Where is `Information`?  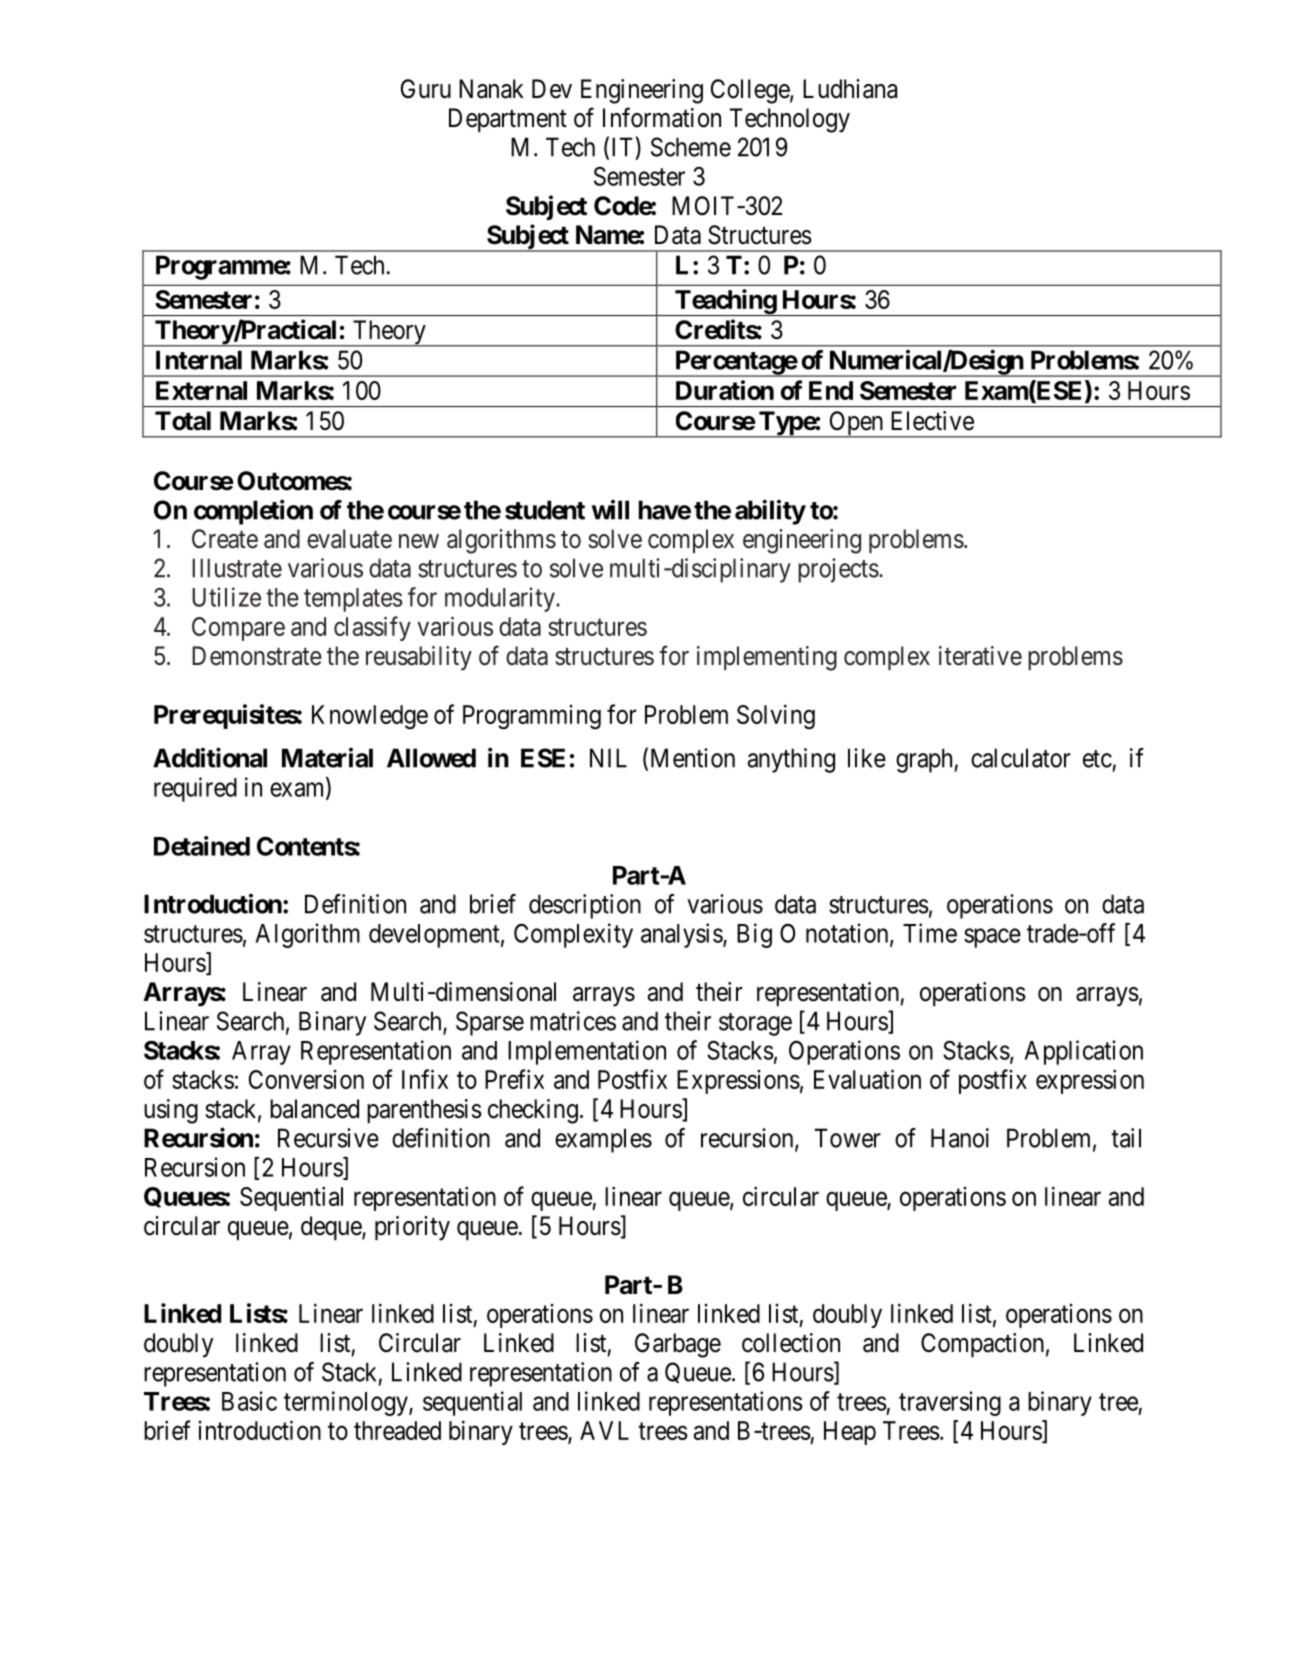
Information is located at coordinates (662, 117).
